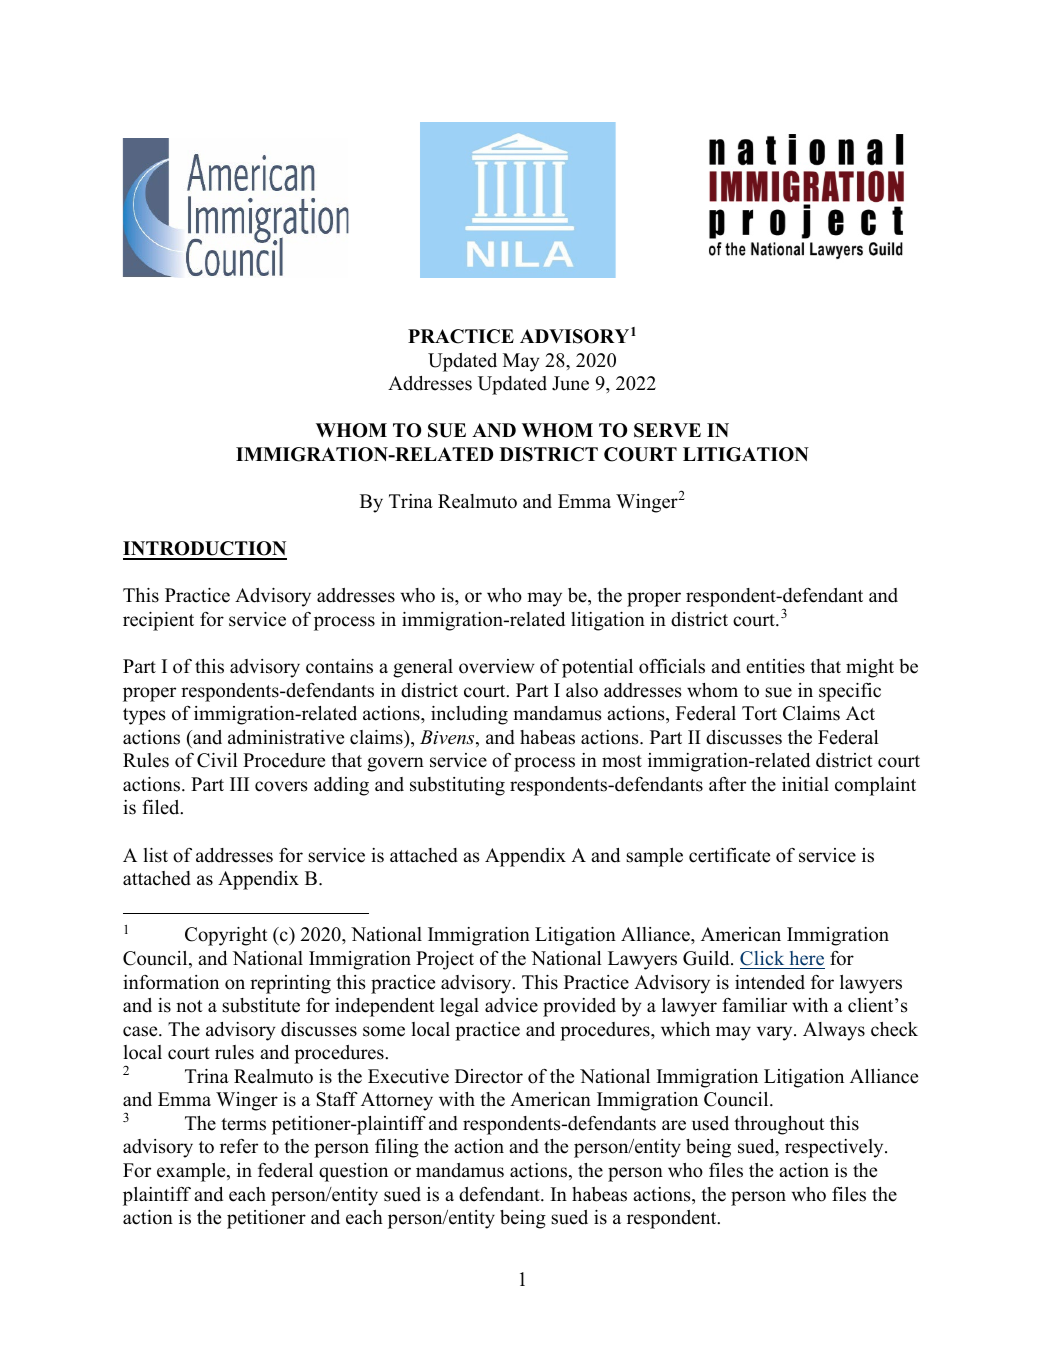  I want to click on Project, so click(445, 960).
